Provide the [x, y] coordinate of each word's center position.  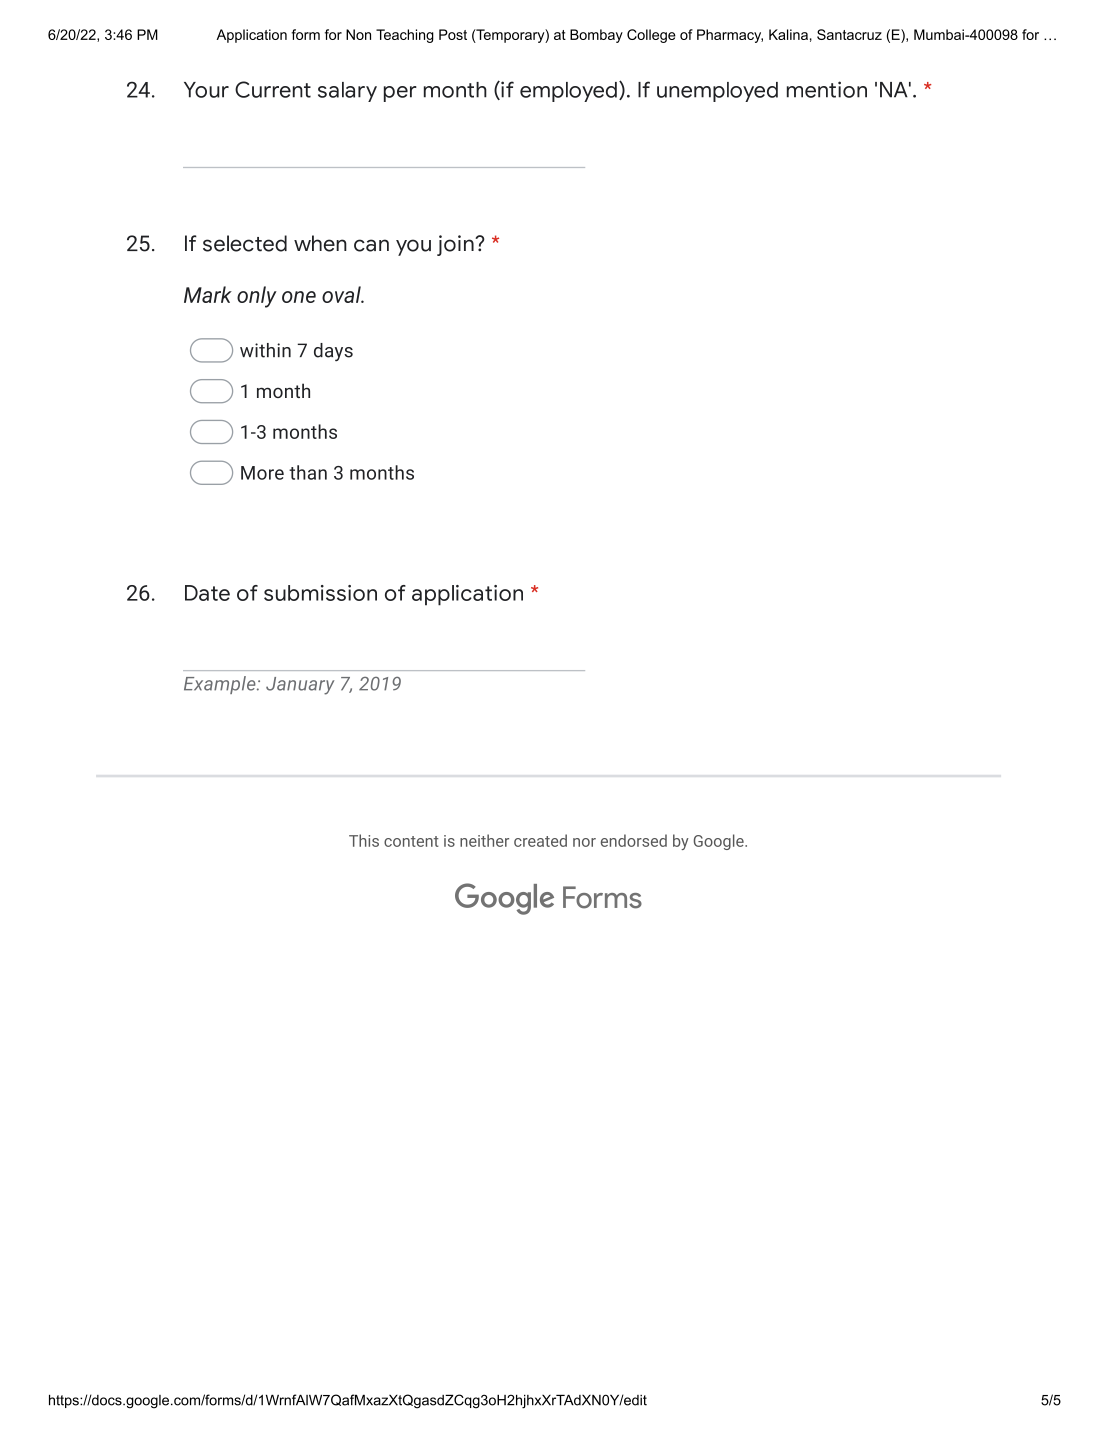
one [299, 297]
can [371, 245]
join [456, 245]
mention [827, 89]
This [364, 840]
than [308, 472]
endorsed [634, 840]
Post [453, 34]
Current [273, 89]
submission [320, 593]
